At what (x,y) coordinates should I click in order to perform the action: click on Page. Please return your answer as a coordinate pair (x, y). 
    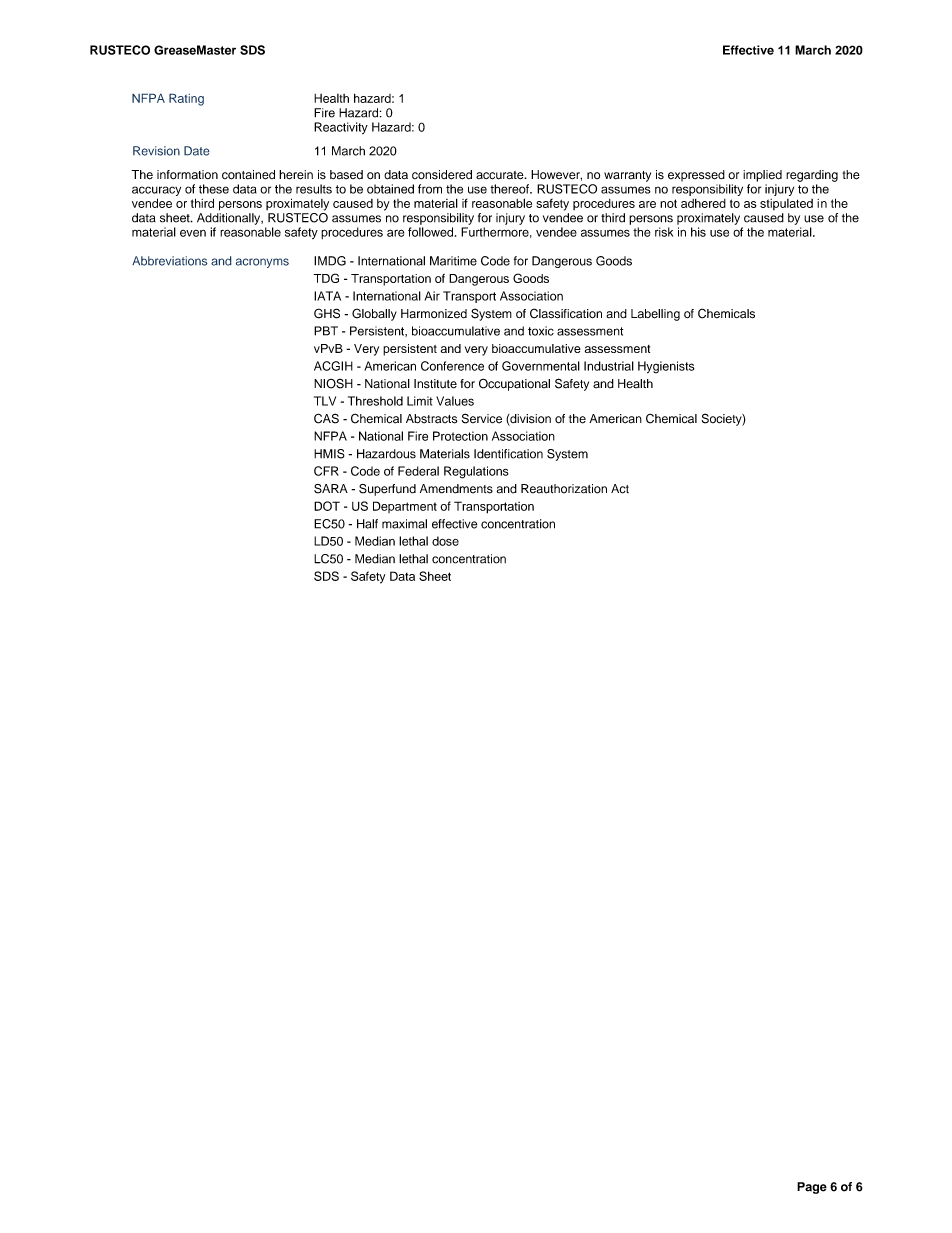
    Looking at the image, I should click on (812, 1188).
